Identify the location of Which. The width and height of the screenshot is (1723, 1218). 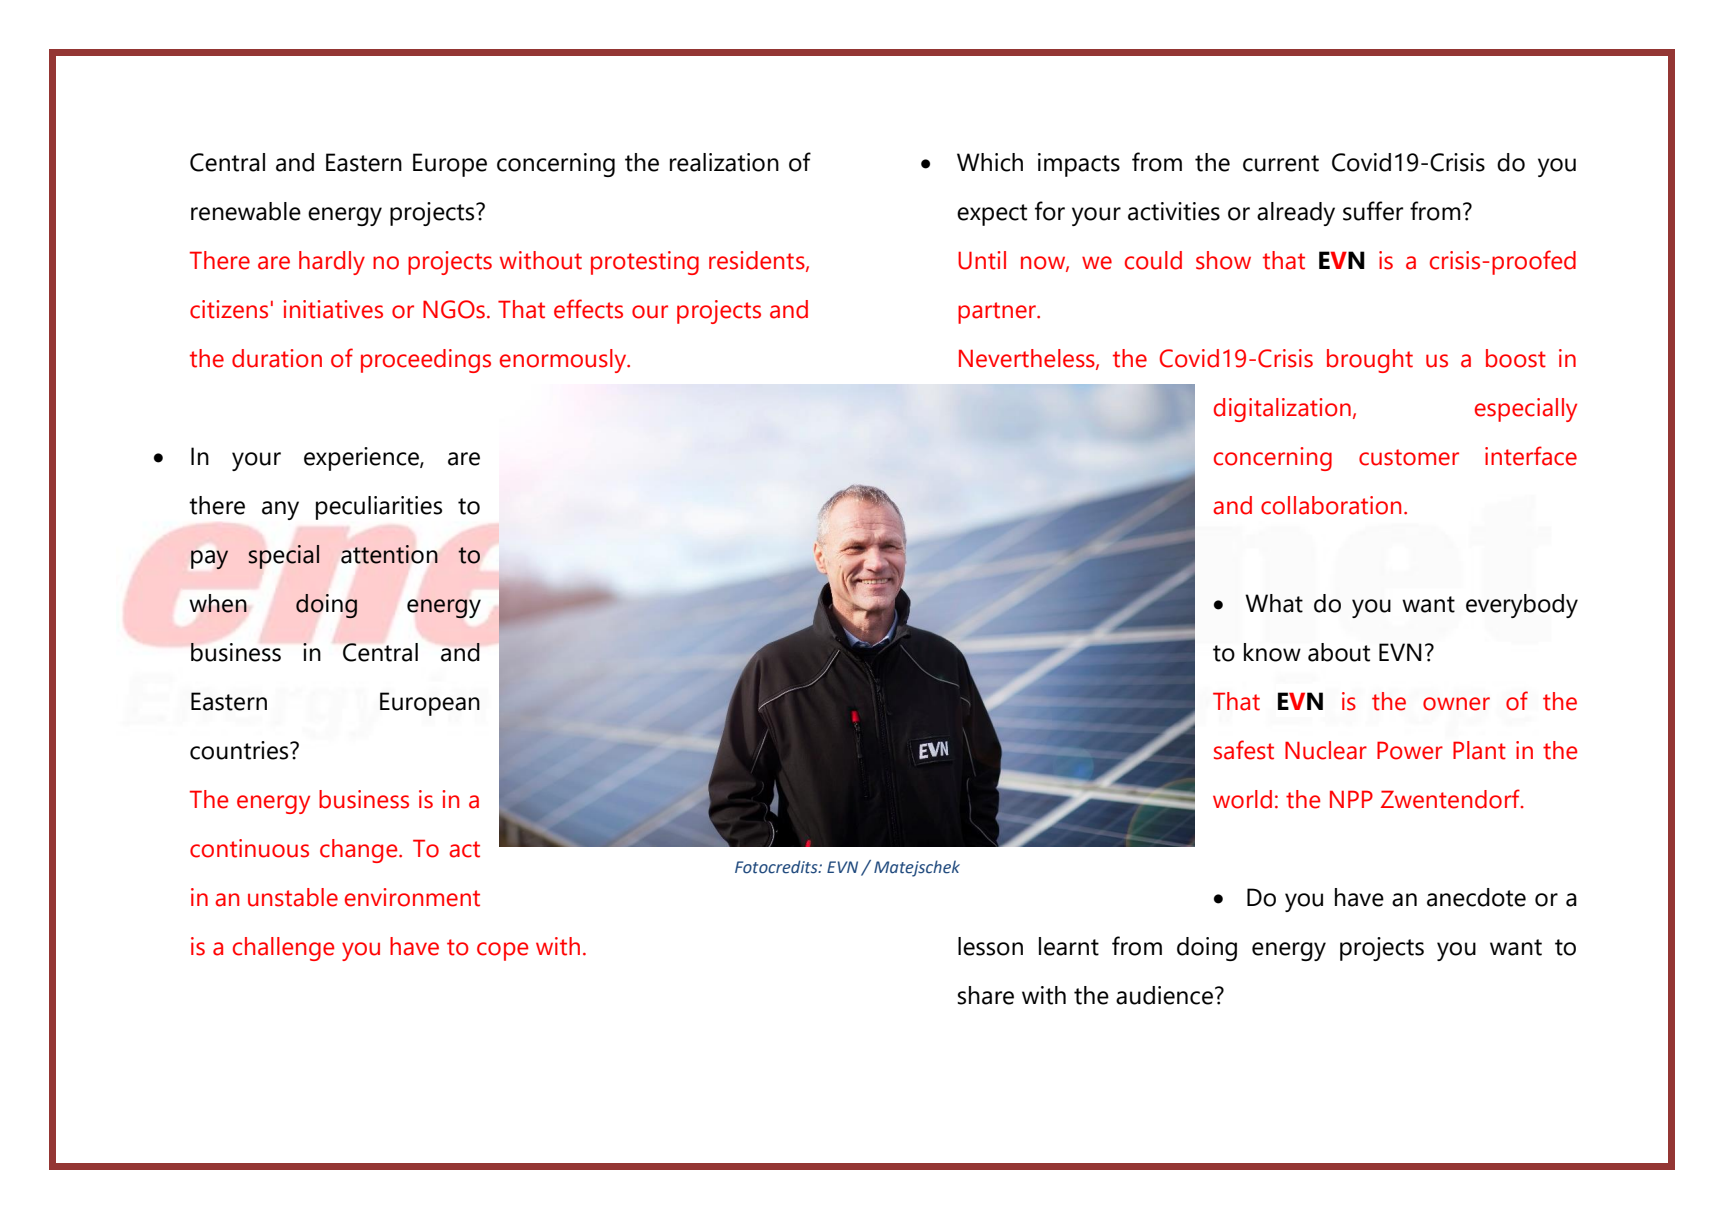
(990, 162).
